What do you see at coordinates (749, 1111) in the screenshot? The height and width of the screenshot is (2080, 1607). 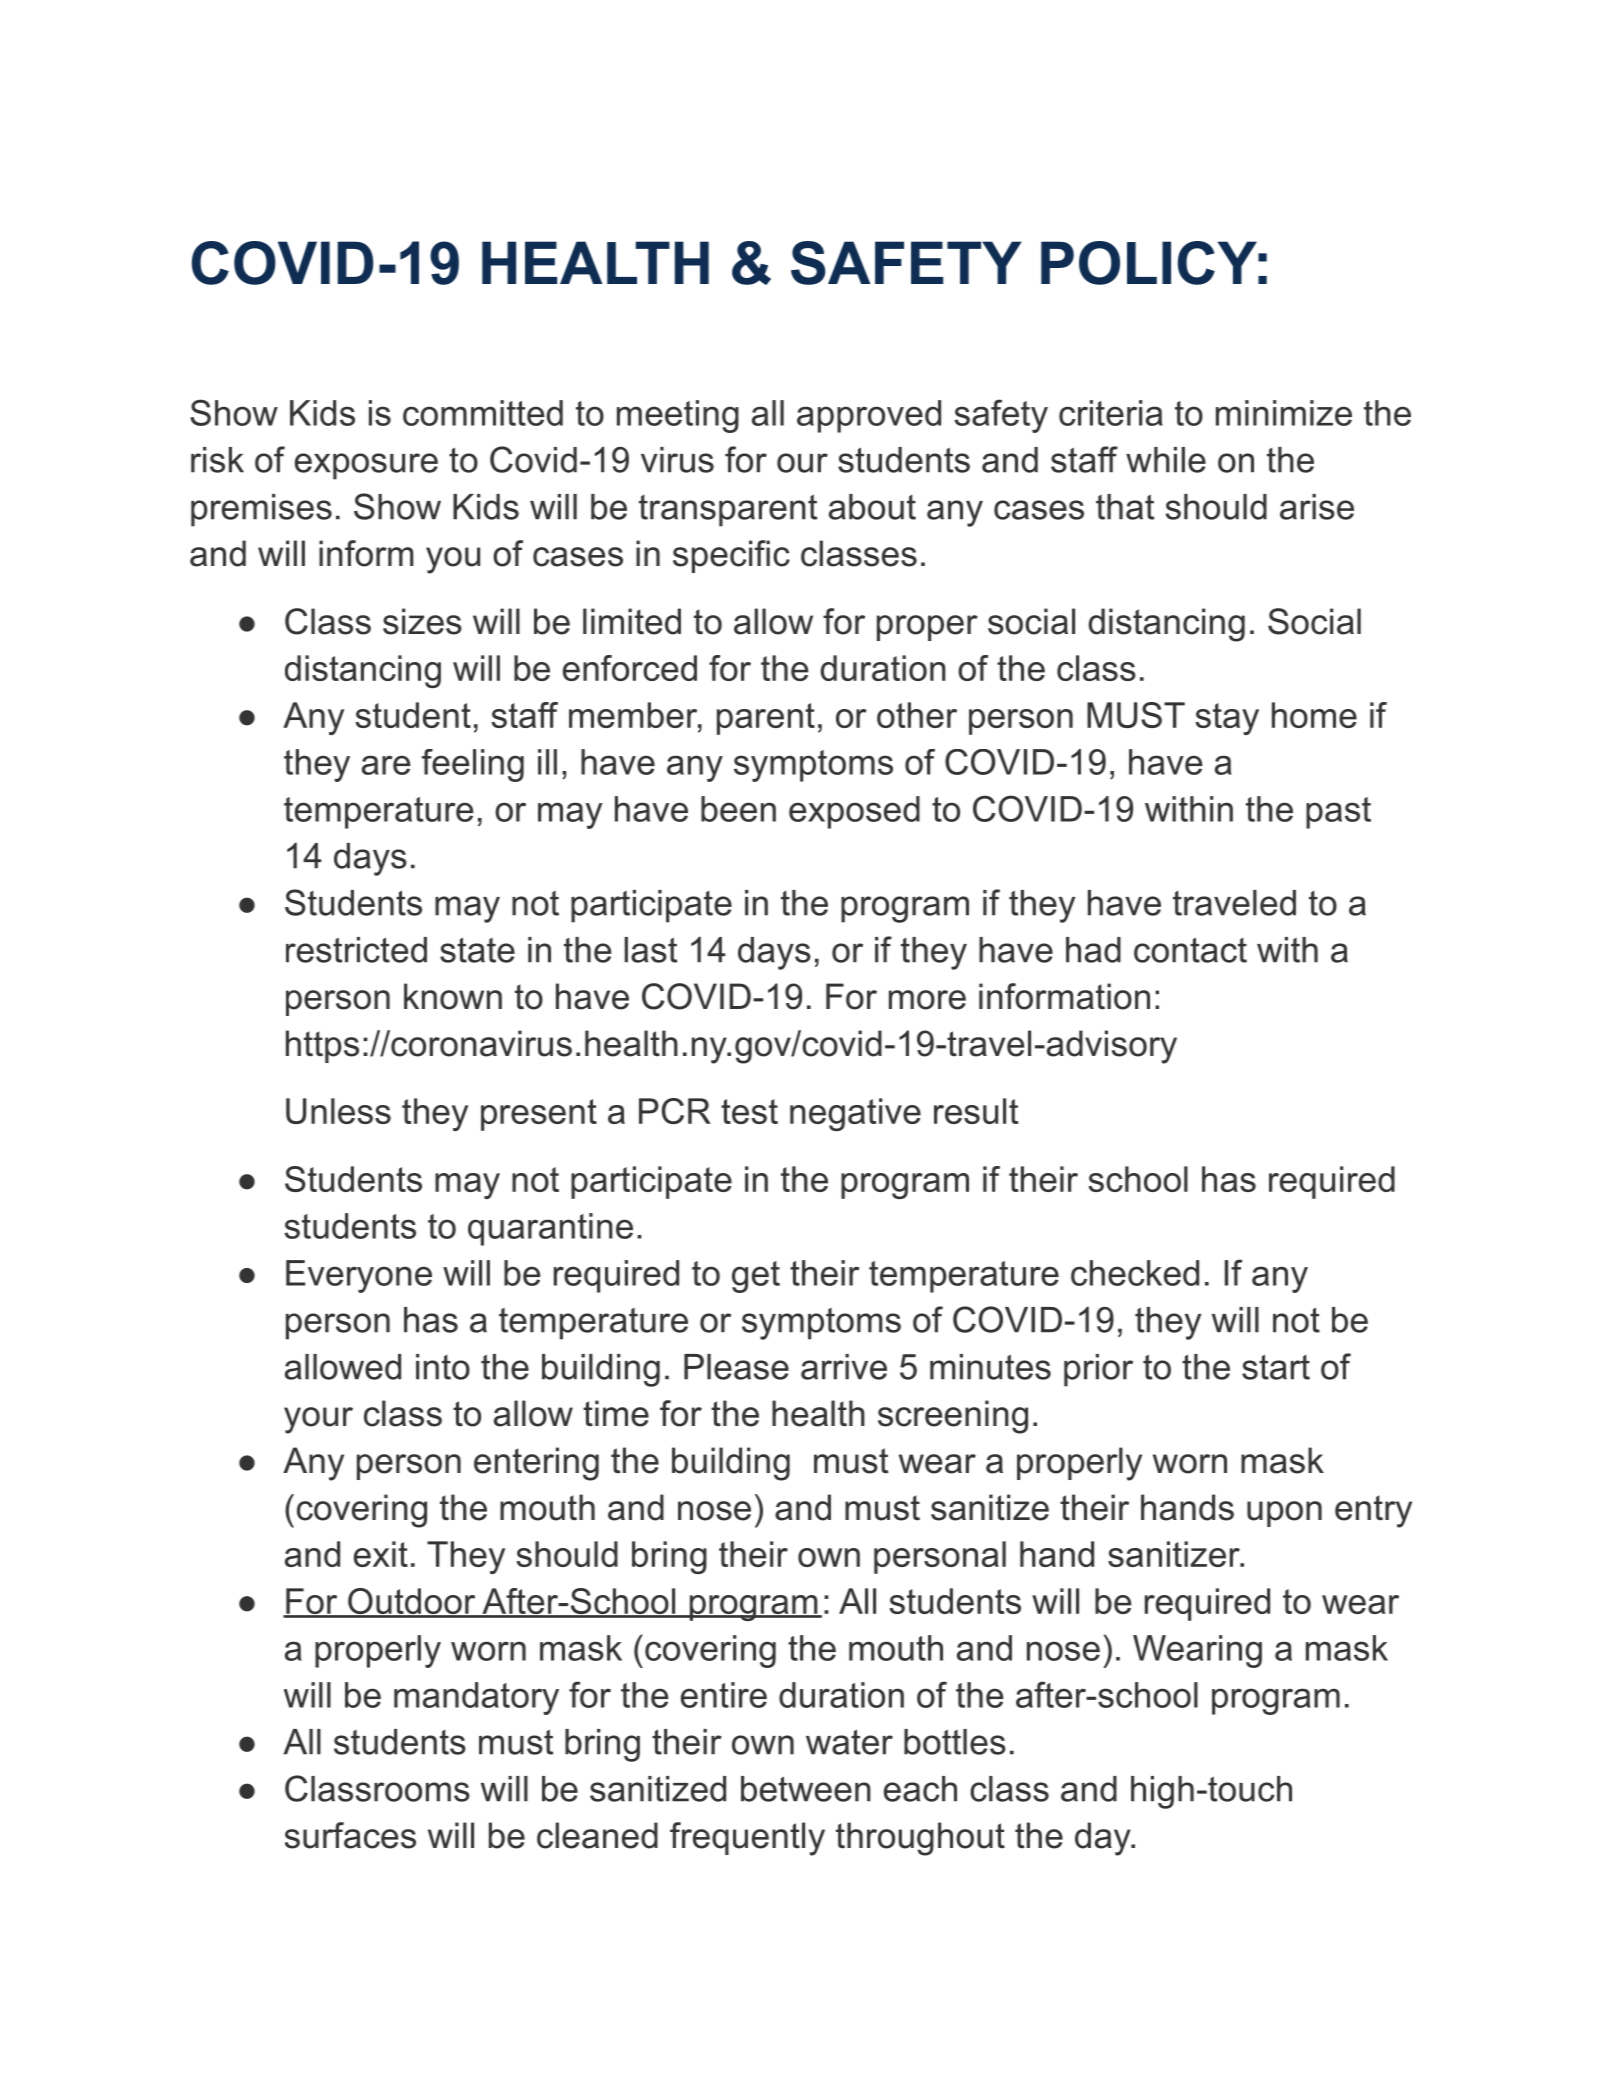 I see `test` at bounding box center [749, 1111].
